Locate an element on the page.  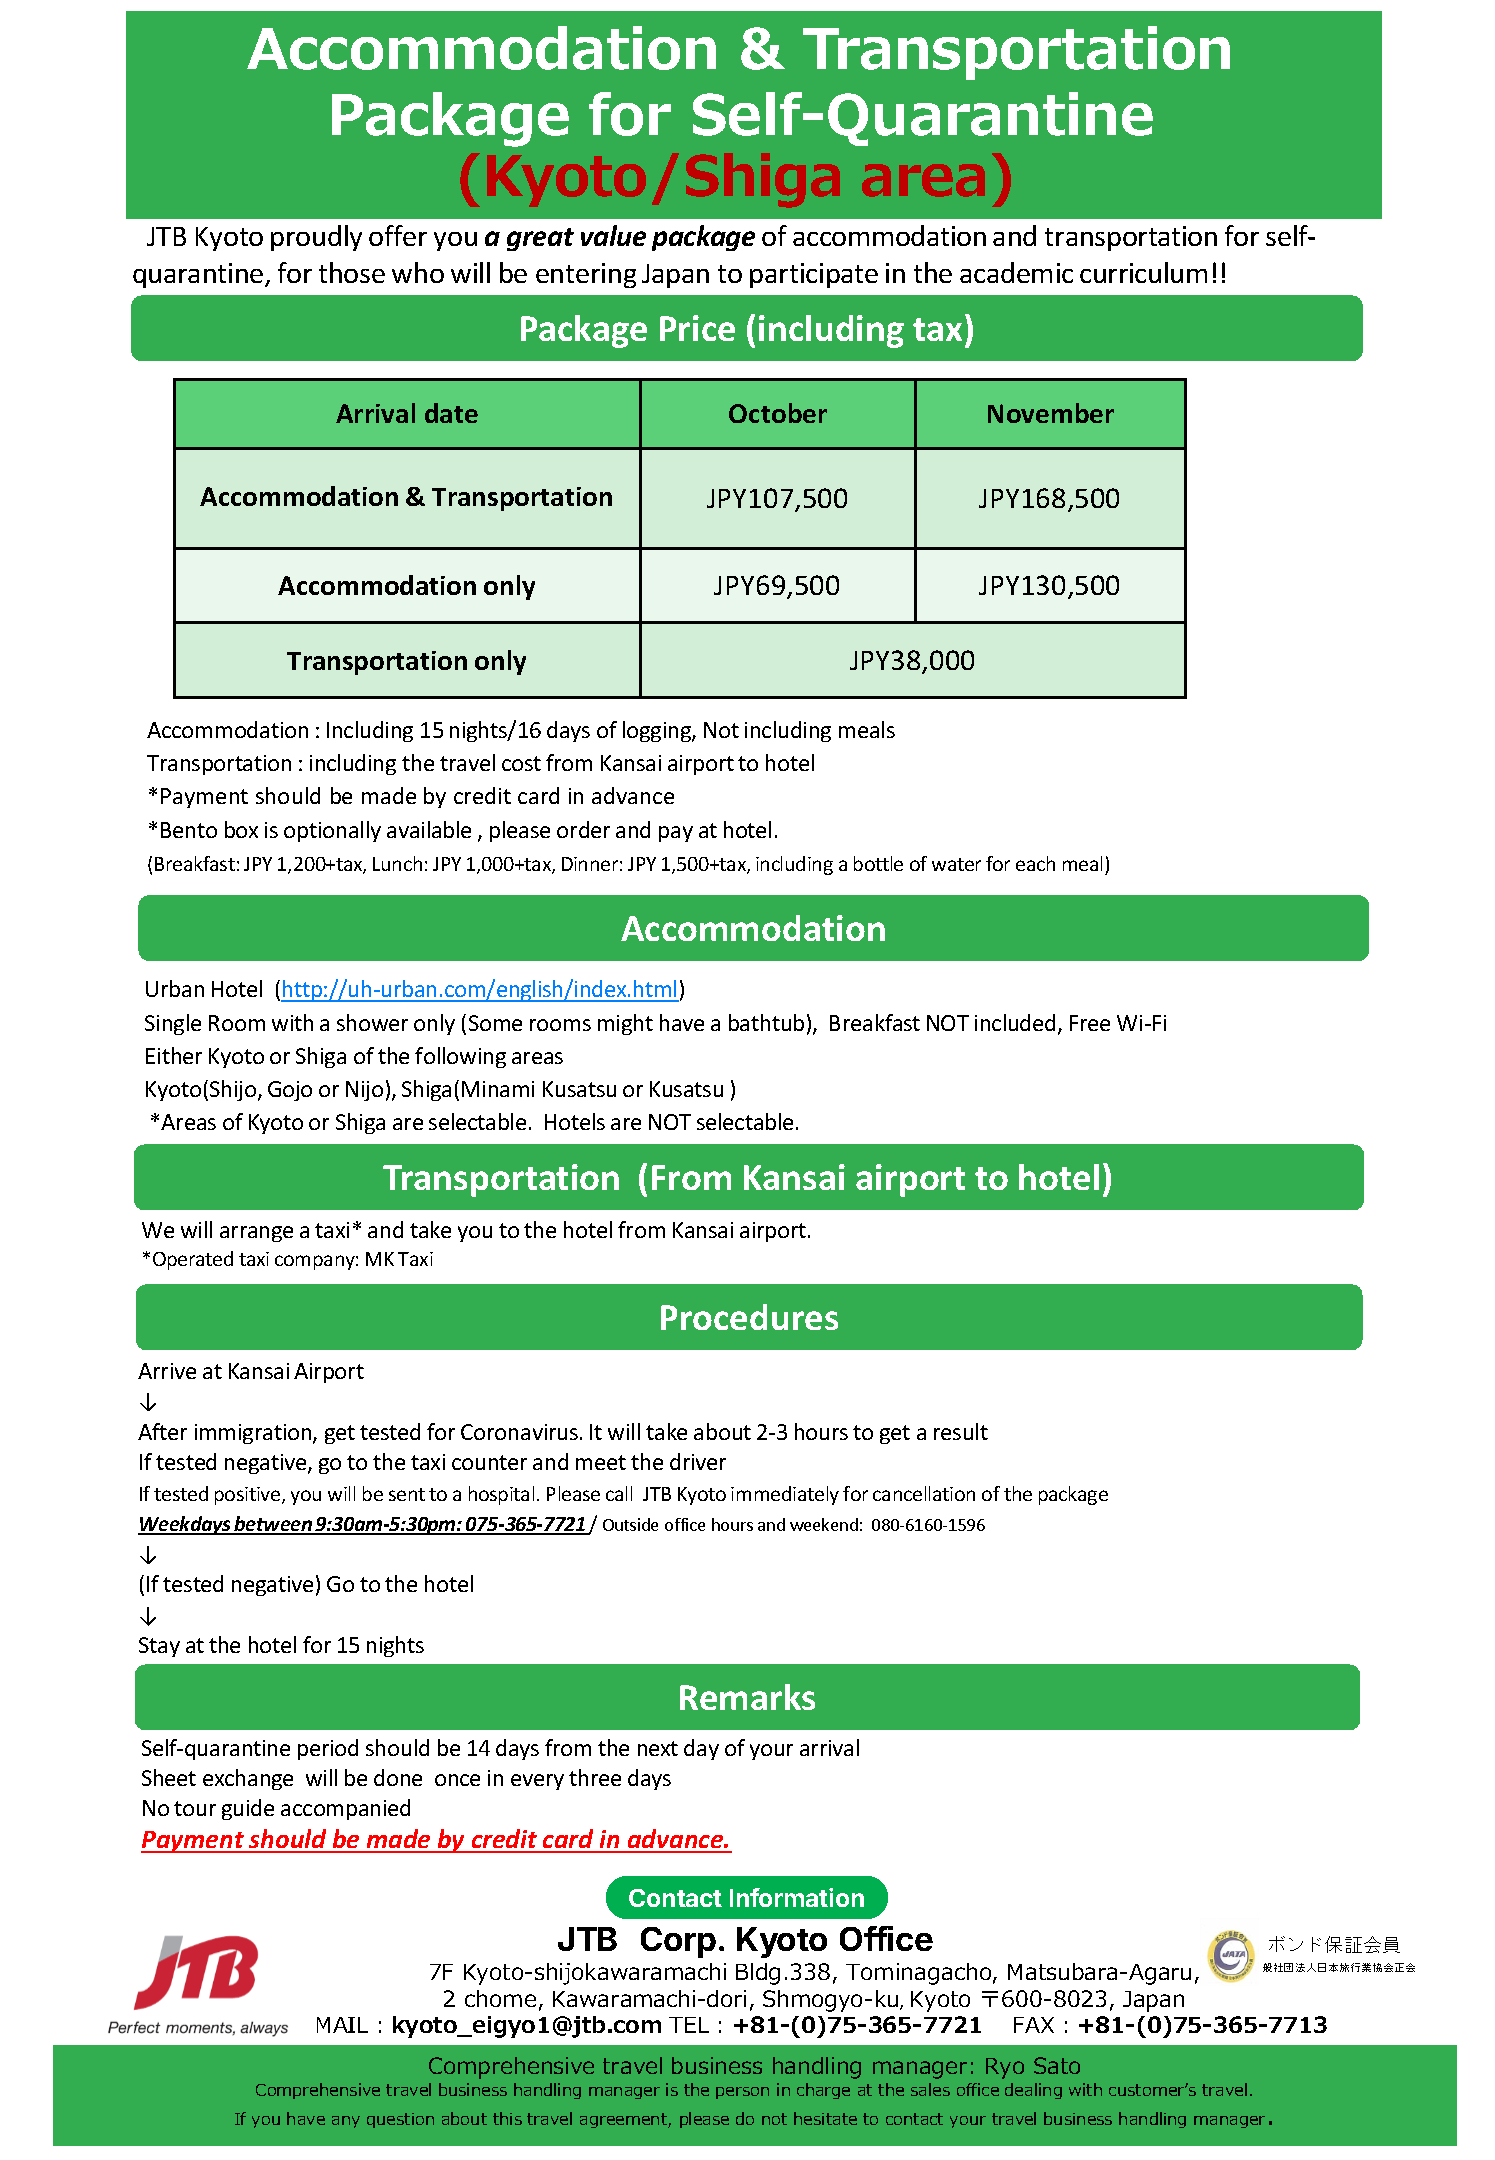
box is located at coordinates (241, 829).
